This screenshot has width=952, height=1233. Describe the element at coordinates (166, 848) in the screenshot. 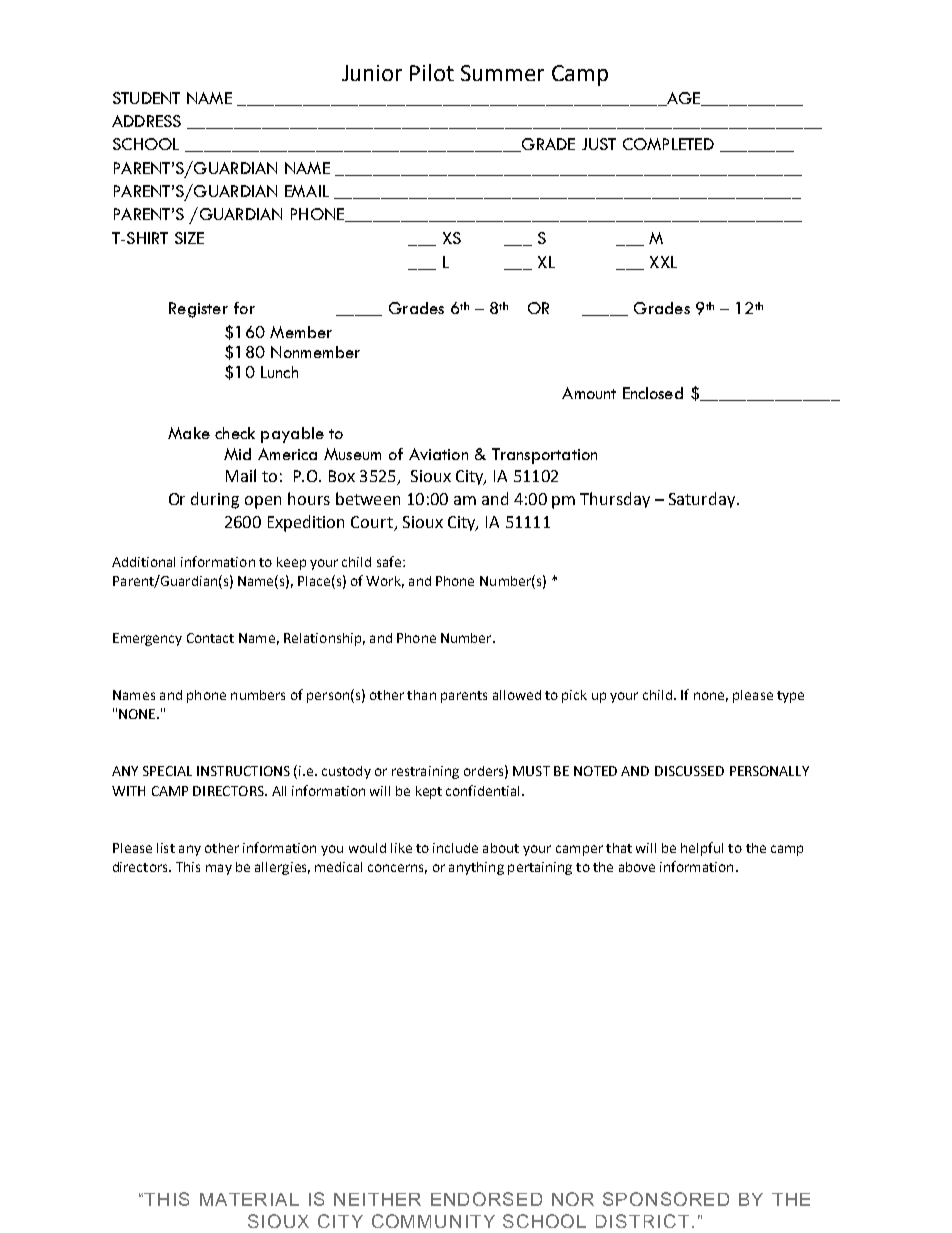

I see `list` at that location.
